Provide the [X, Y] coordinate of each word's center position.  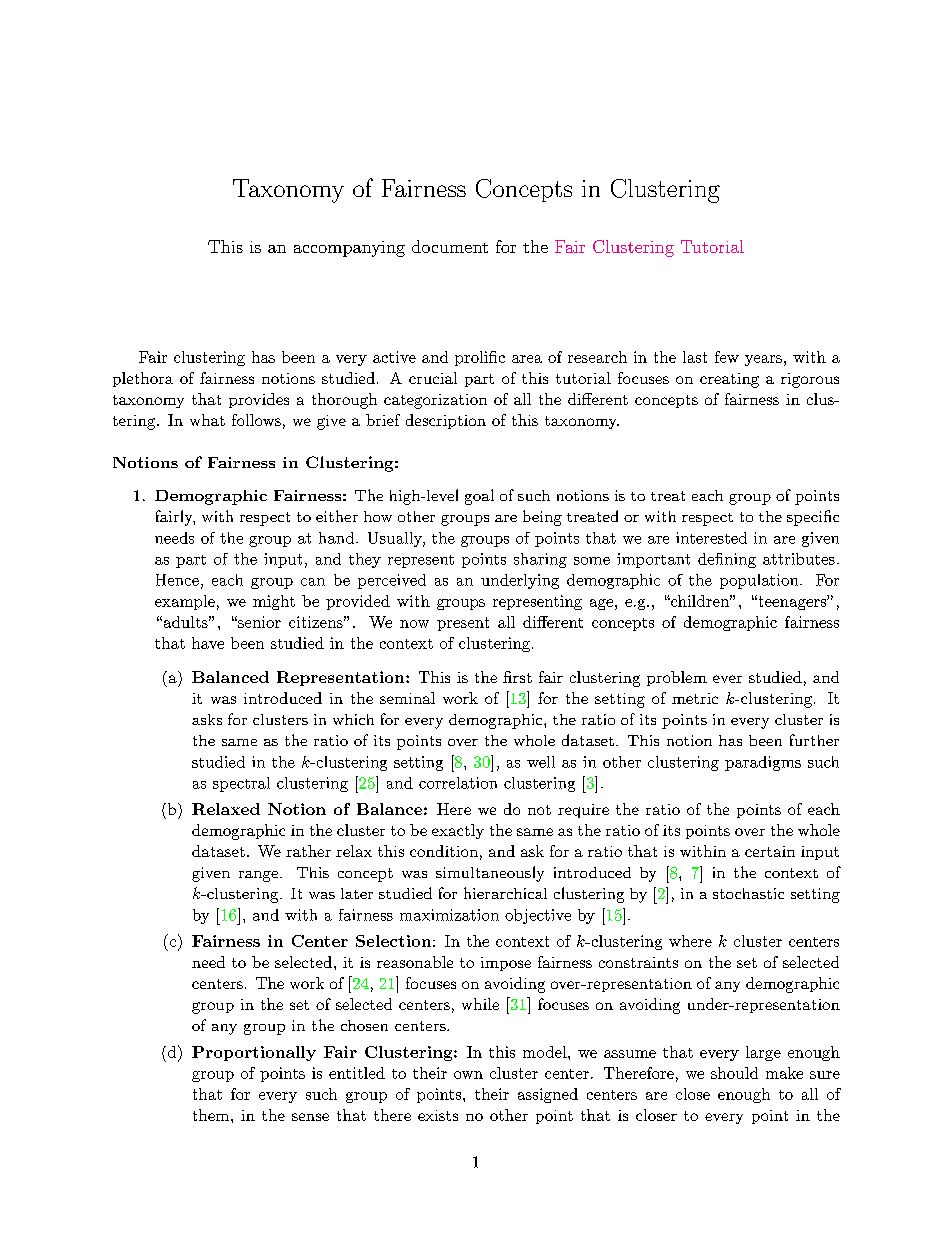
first [517, 677]
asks [207, 719]
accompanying [349, 249]
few [727, 357]
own [468, 1075]
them [212, 1115]
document [450, 246]
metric [695, 698]
